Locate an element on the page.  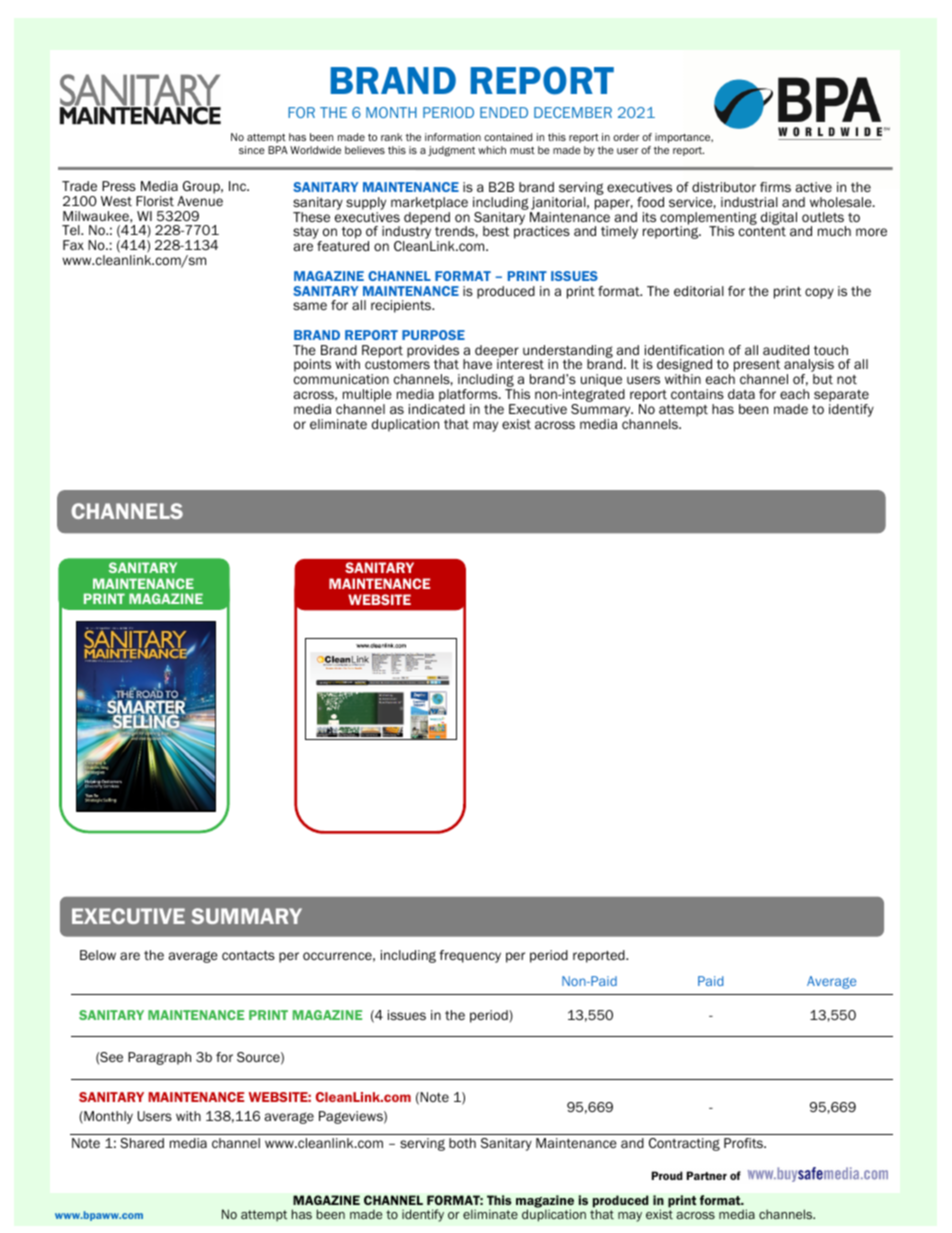
Below is located at coordinates (98, 955).
